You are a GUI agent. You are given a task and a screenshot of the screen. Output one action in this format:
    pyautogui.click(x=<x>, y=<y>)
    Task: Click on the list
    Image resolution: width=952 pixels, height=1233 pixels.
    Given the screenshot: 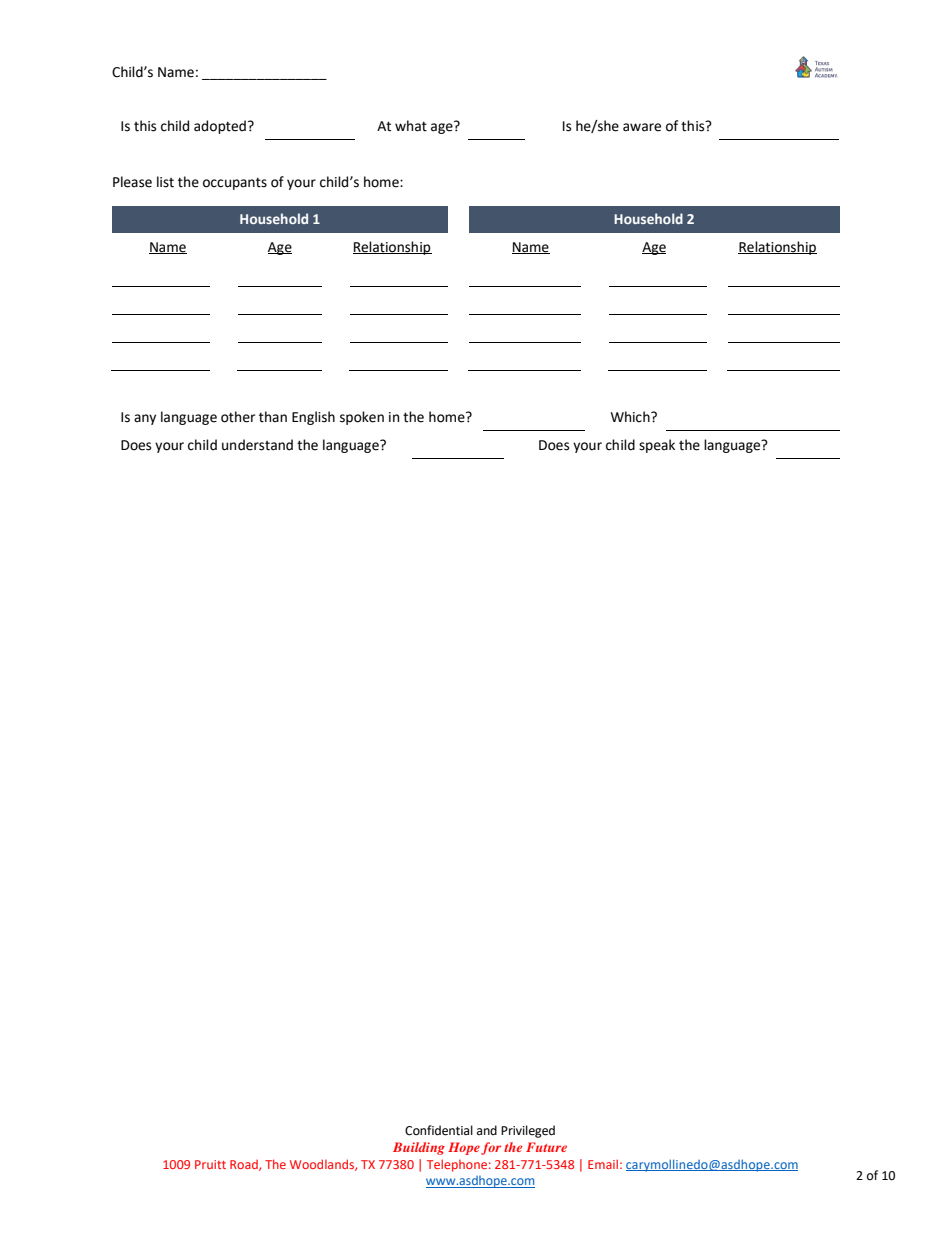 What is the action you would take?
    pyautogui.click(x=165, y=182)
